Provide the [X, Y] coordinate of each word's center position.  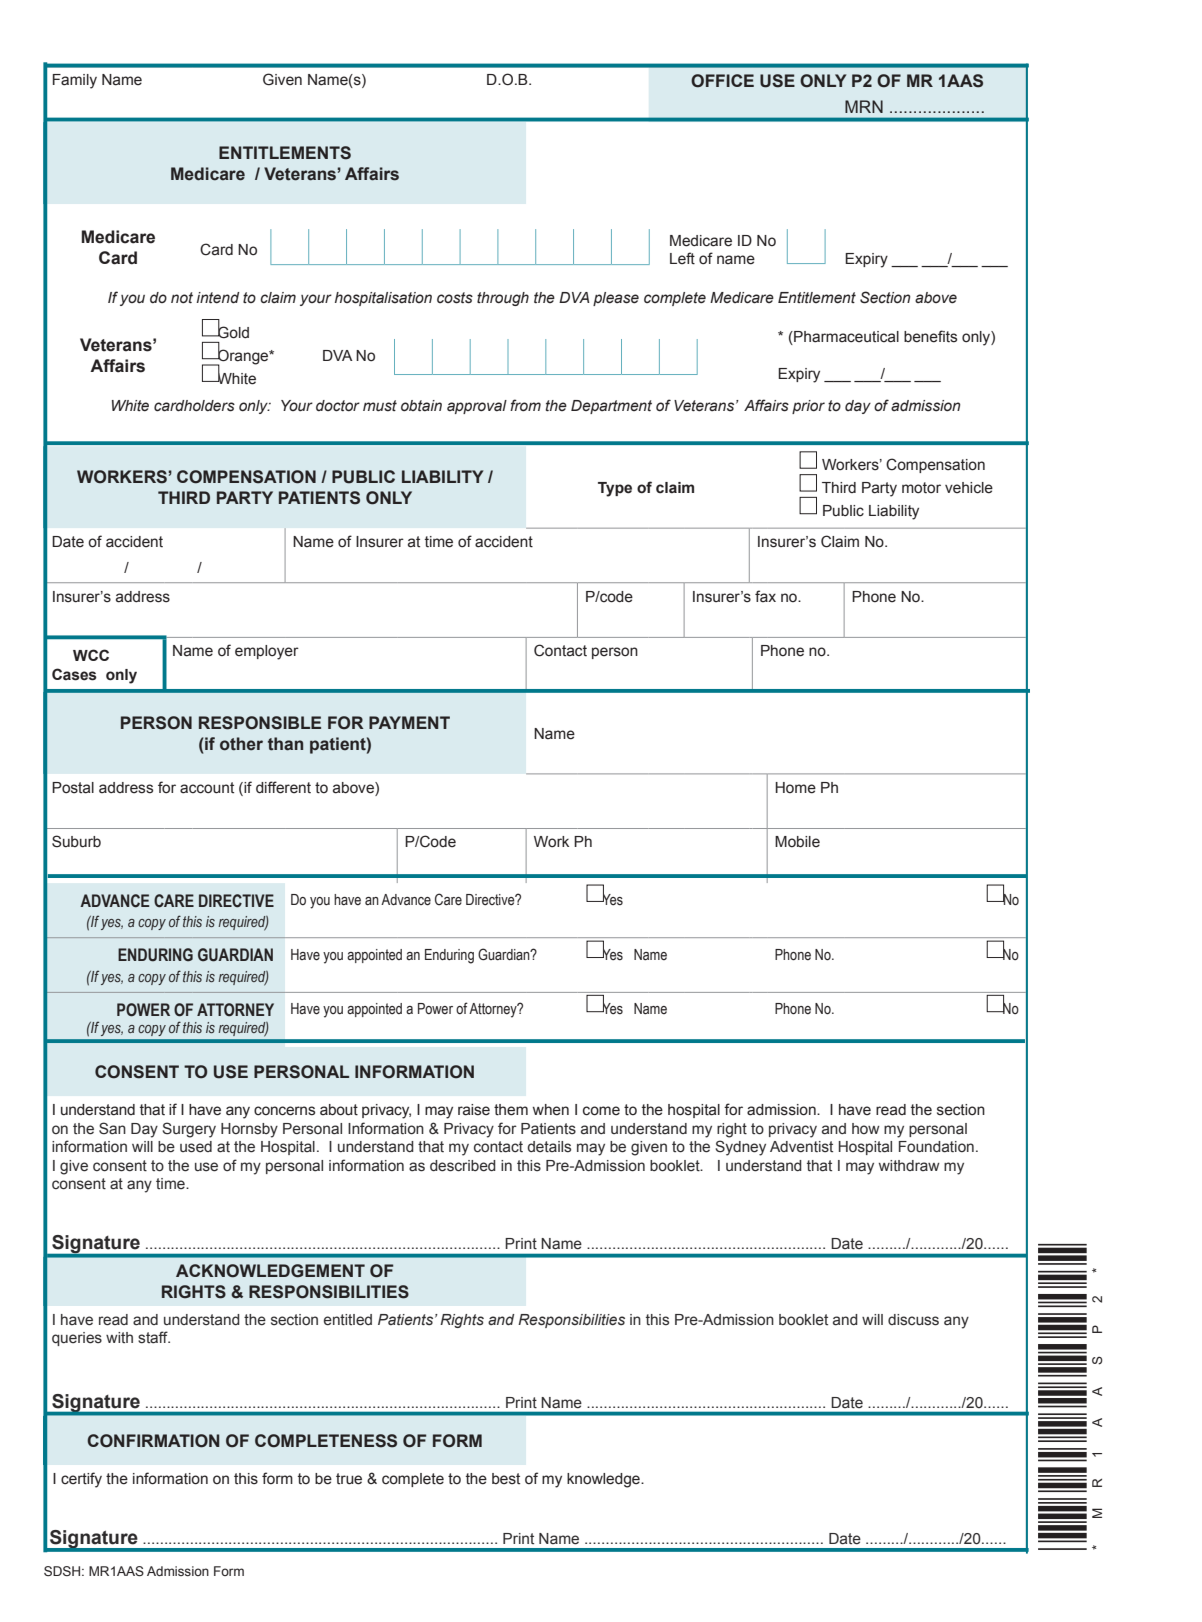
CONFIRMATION [153, 1441]
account [207, 788]
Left [682, 258]
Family [75, 81]
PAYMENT [409, 722]
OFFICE [722, 81]
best [506, 1479]
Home [795, 788]
